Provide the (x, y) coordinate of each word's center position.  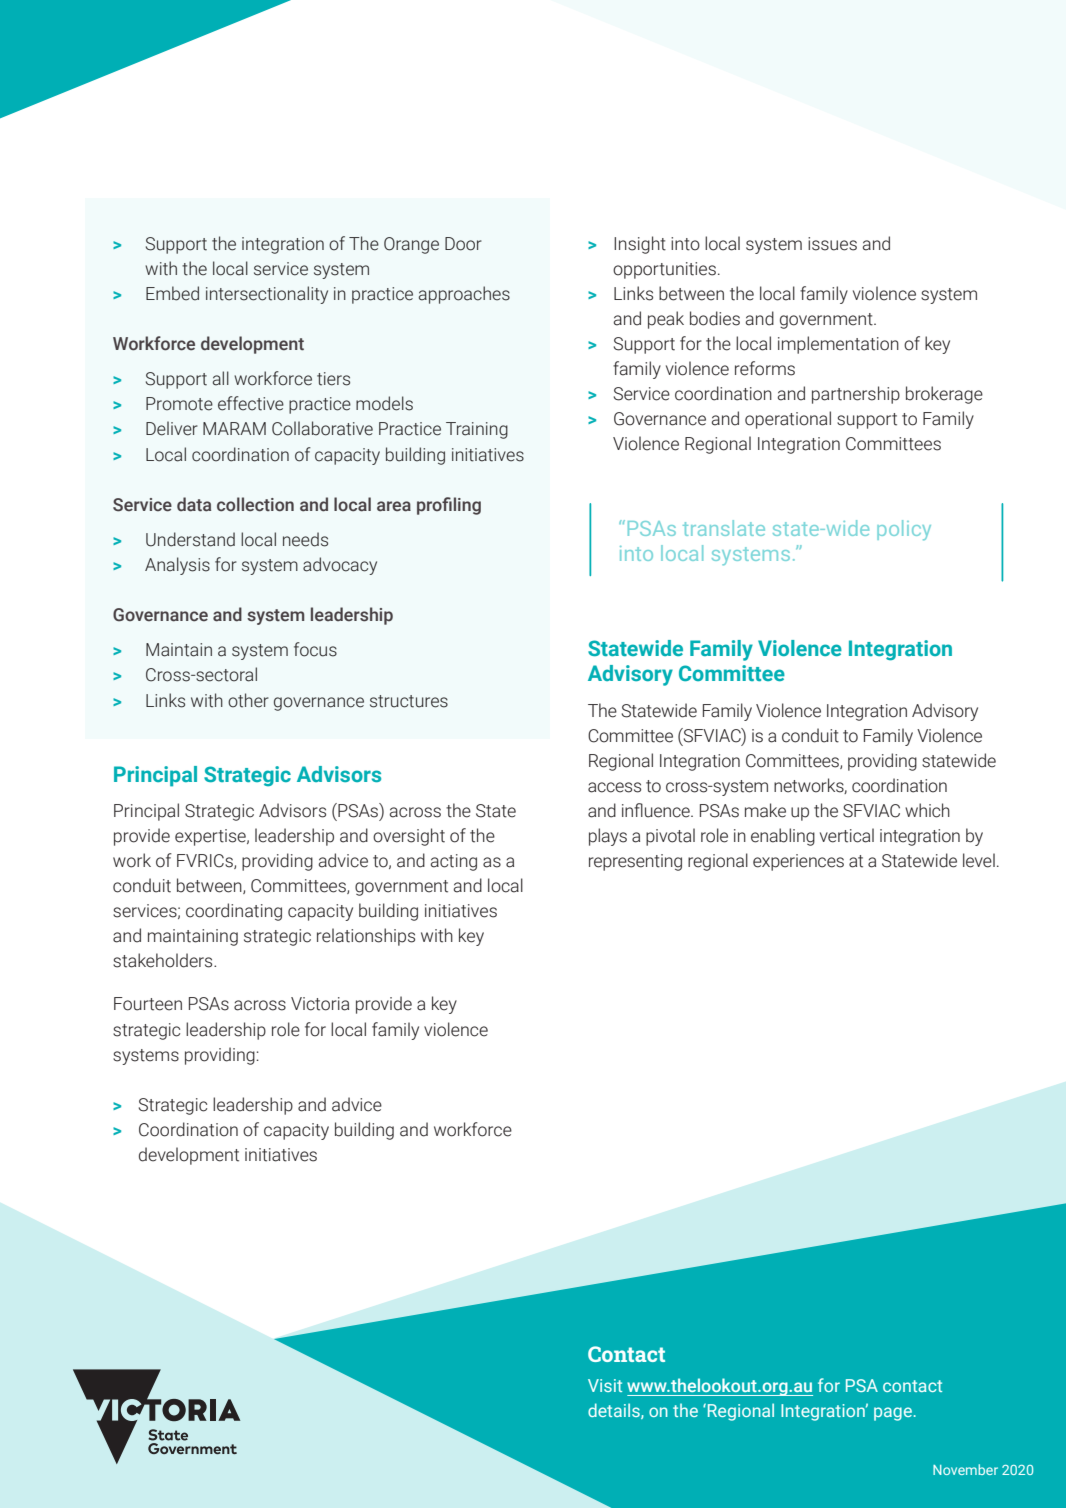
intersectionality (267, 295)
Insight (640, 245)
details (615, 1411)
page (893, 1414)
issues (832, 244)
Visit (605, 1385)
